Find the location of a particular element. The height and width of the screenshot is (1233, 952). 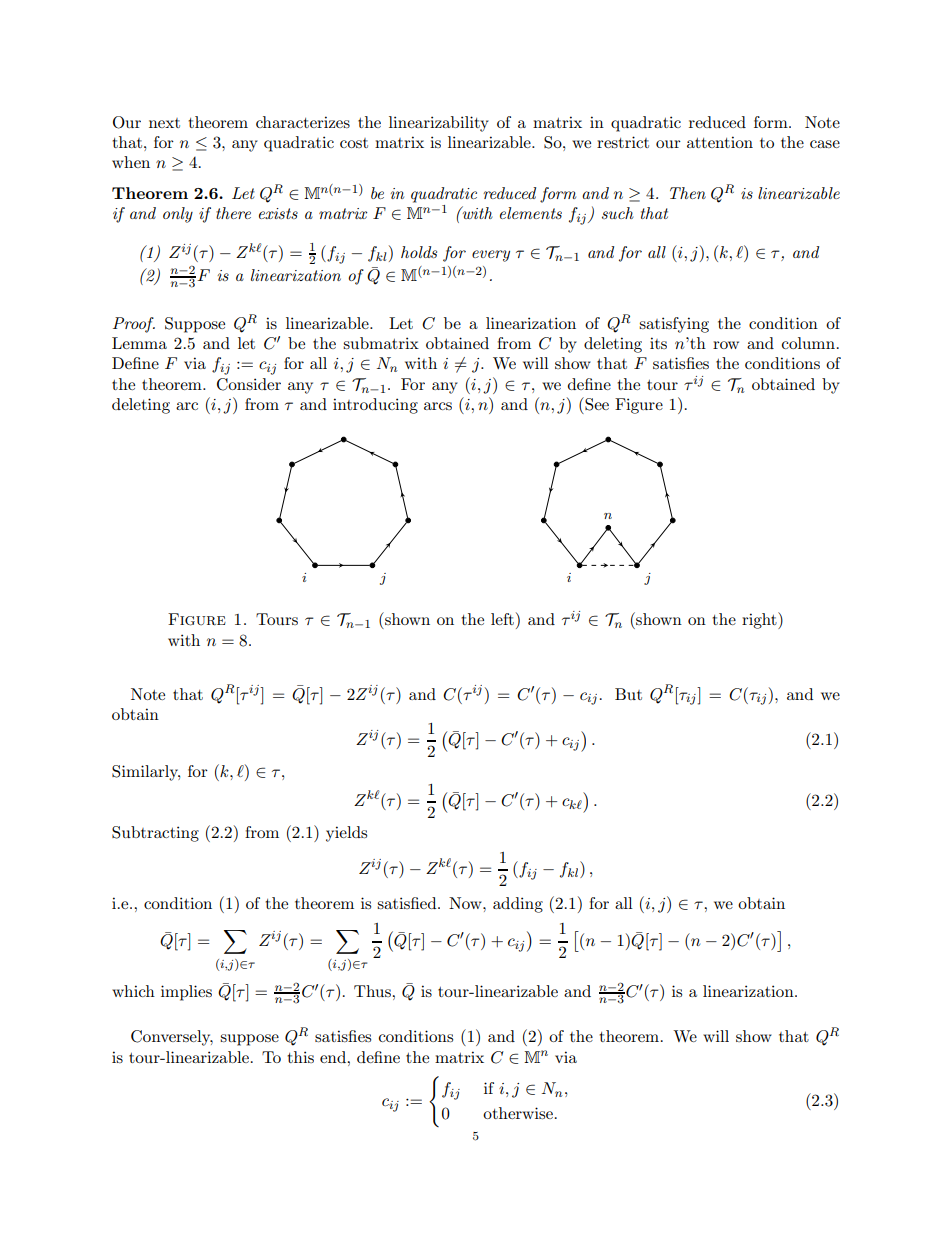

adding is located at coordinates (518, 905).
